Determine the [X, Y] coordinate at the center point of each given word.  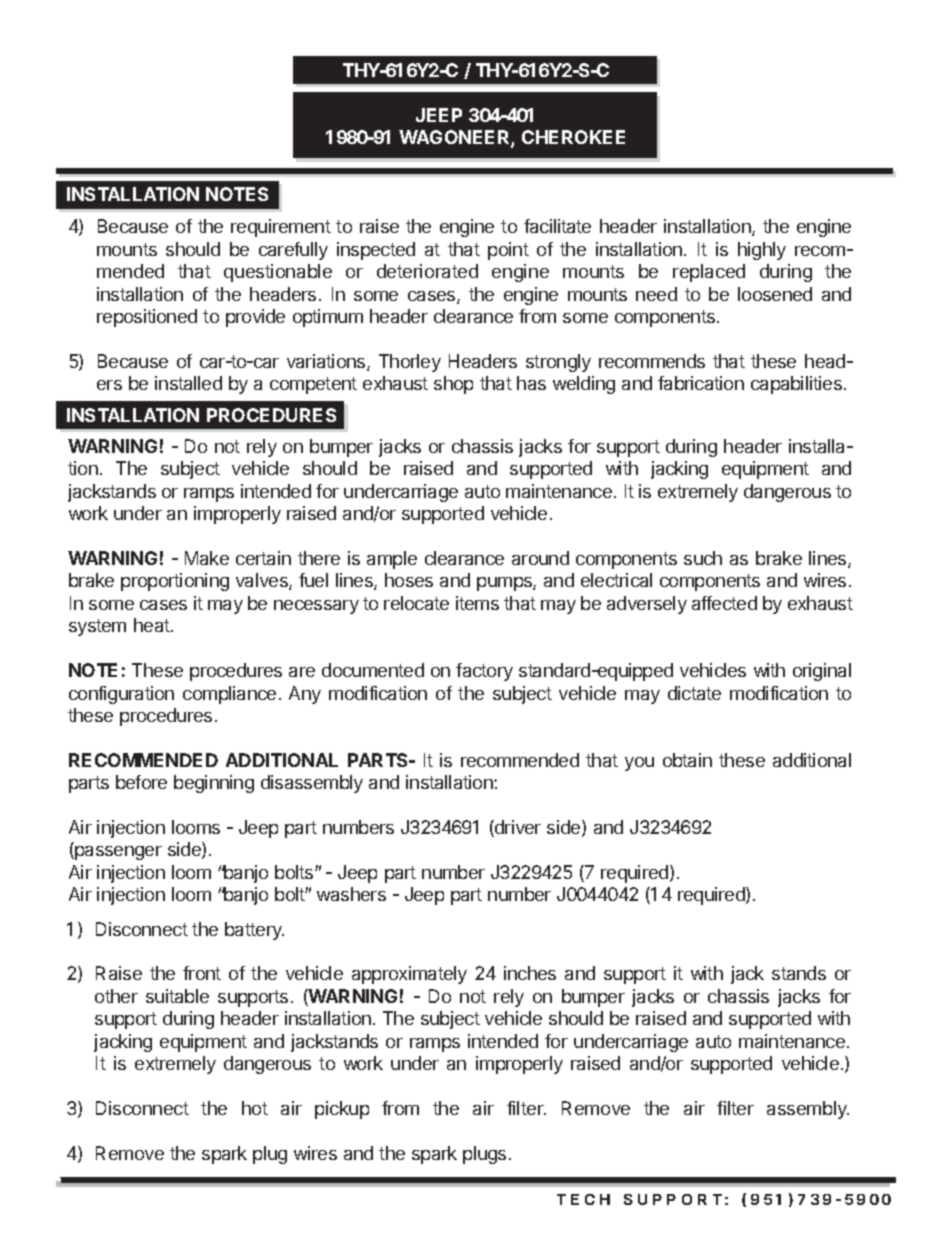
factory [484, 672]
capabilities [796, 385]
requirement [281, 228]
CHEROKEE [573, 137]
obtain [687, 760]
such [703, 558]
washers [351, 894]
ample [392, 560]
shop [453, 385]
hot [255, 1108]
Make [207, 558]
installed [188, 383]
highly [762, 251]
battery [254, 931]
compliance [229, 695]
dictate [694, 693]
